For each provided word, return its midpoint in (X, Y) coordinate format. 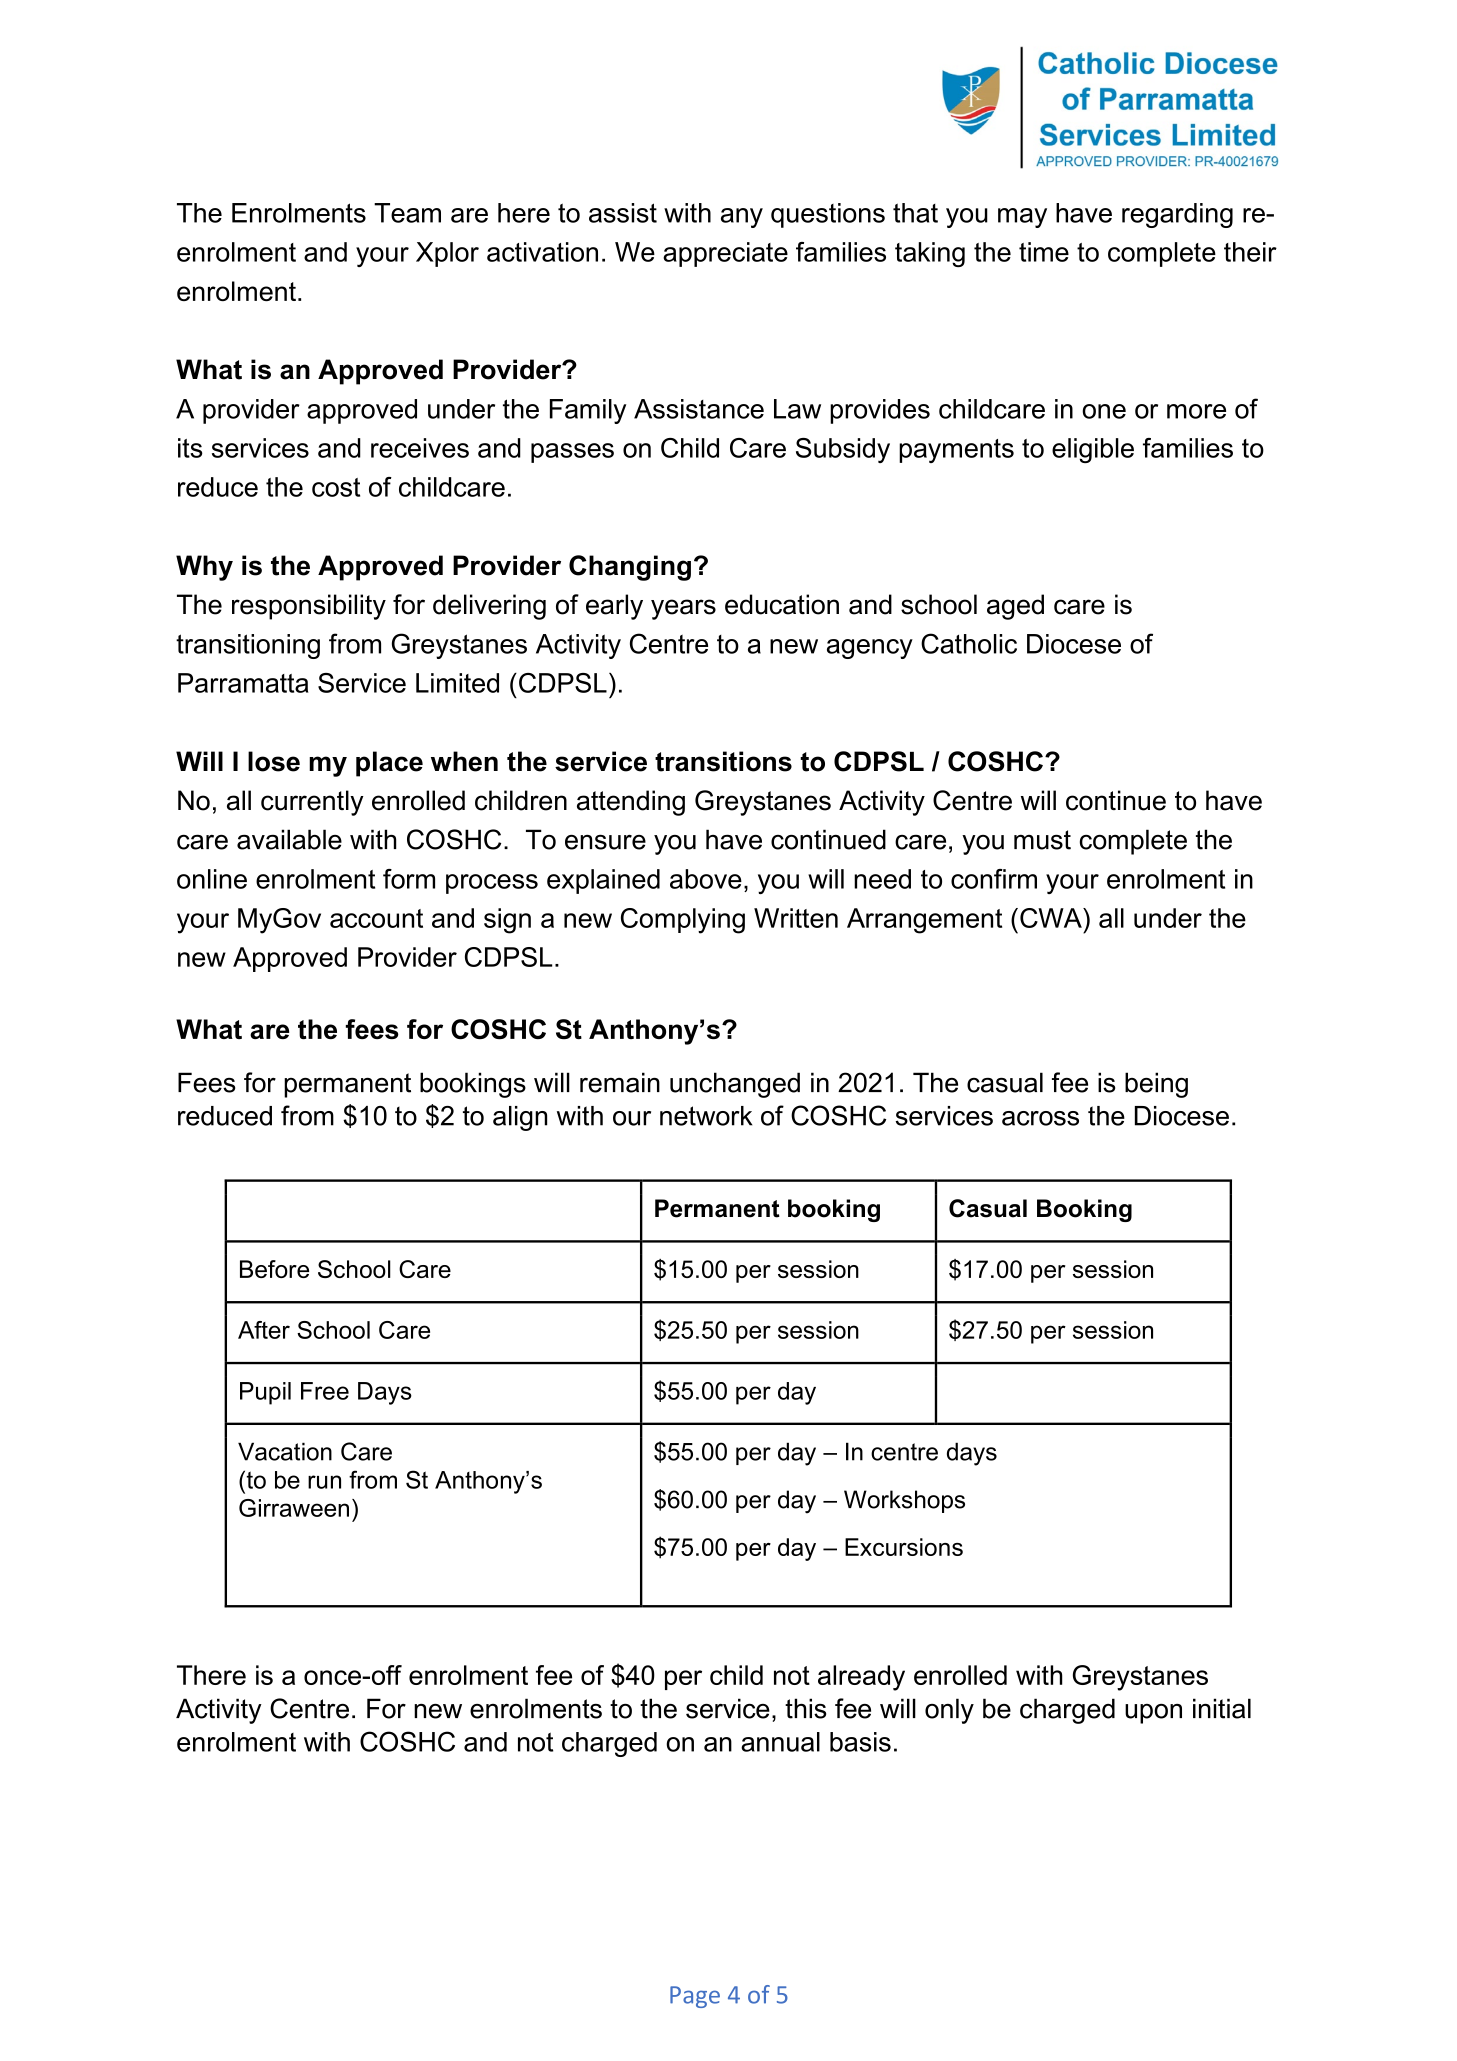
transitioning (248, 646)
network (706, 1116)
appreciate (725, 254)
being (1156, 1085)
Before (274, 1269)
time (1044, 252)
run (324, 1482)
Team (407, 213)
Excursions (904, 1547)
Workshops (904, 1501)
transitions (723, 761)
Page (695, 1997)
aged (1015, 607)
